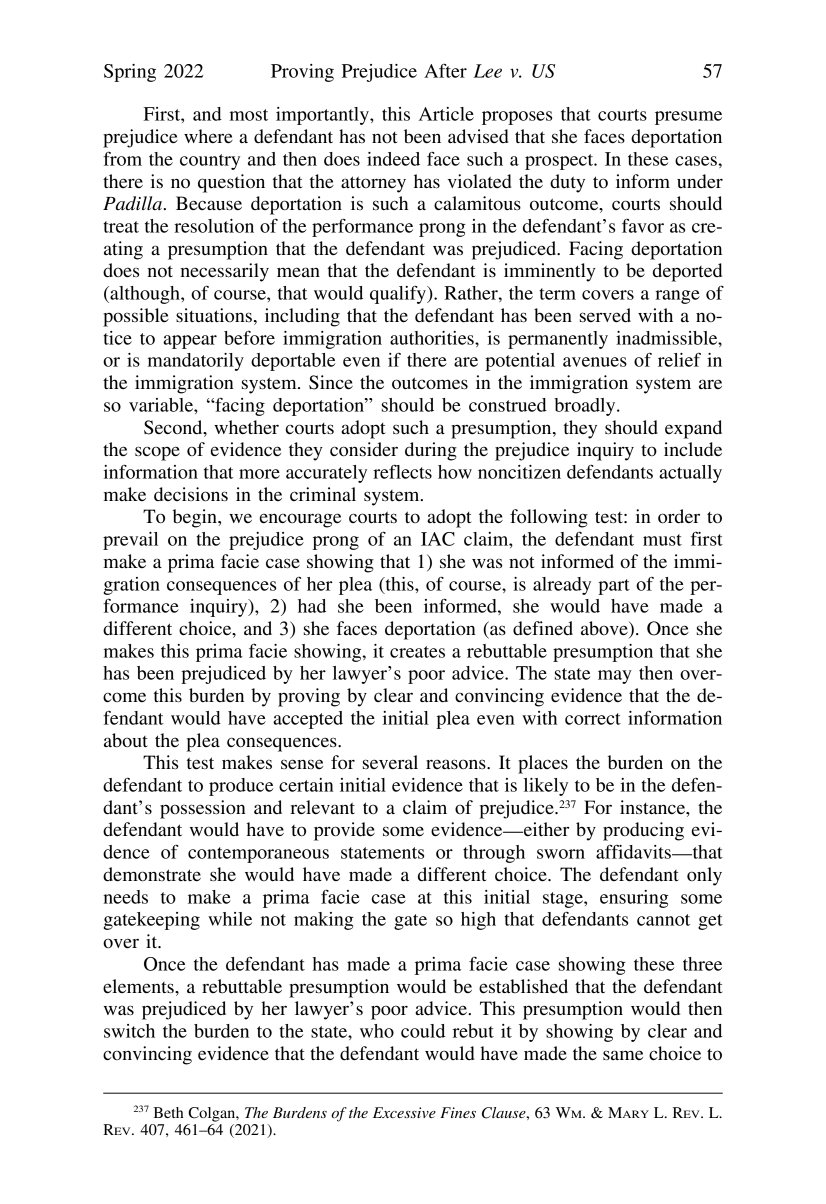 This screenshot has height=1204, width=826. Describe the element at coordinates (196, 518) in the screenshot. I see `begin` at that location.
